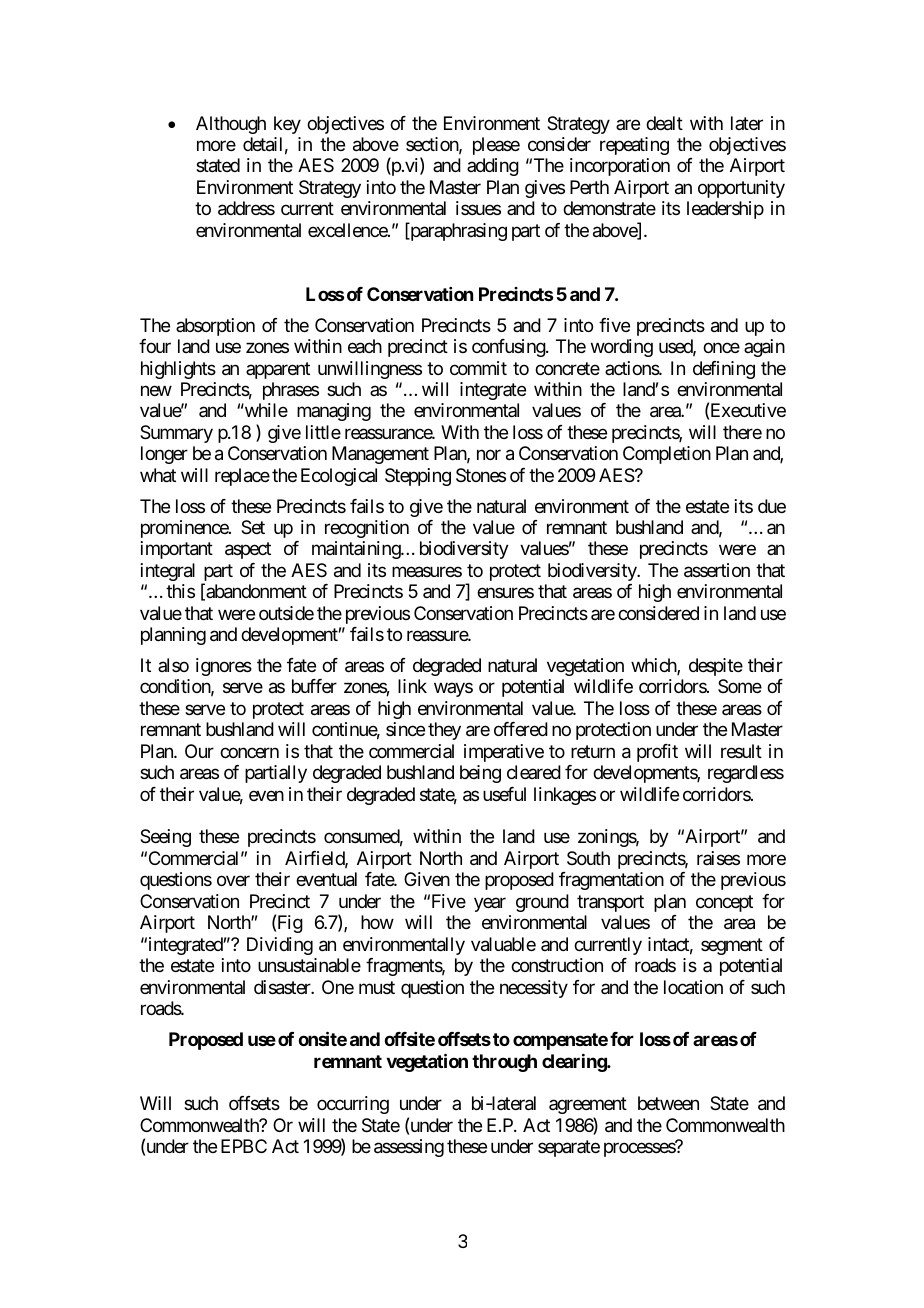 The width and height of the image is (924, 1308). I want to click on being, so click(480, 774).
